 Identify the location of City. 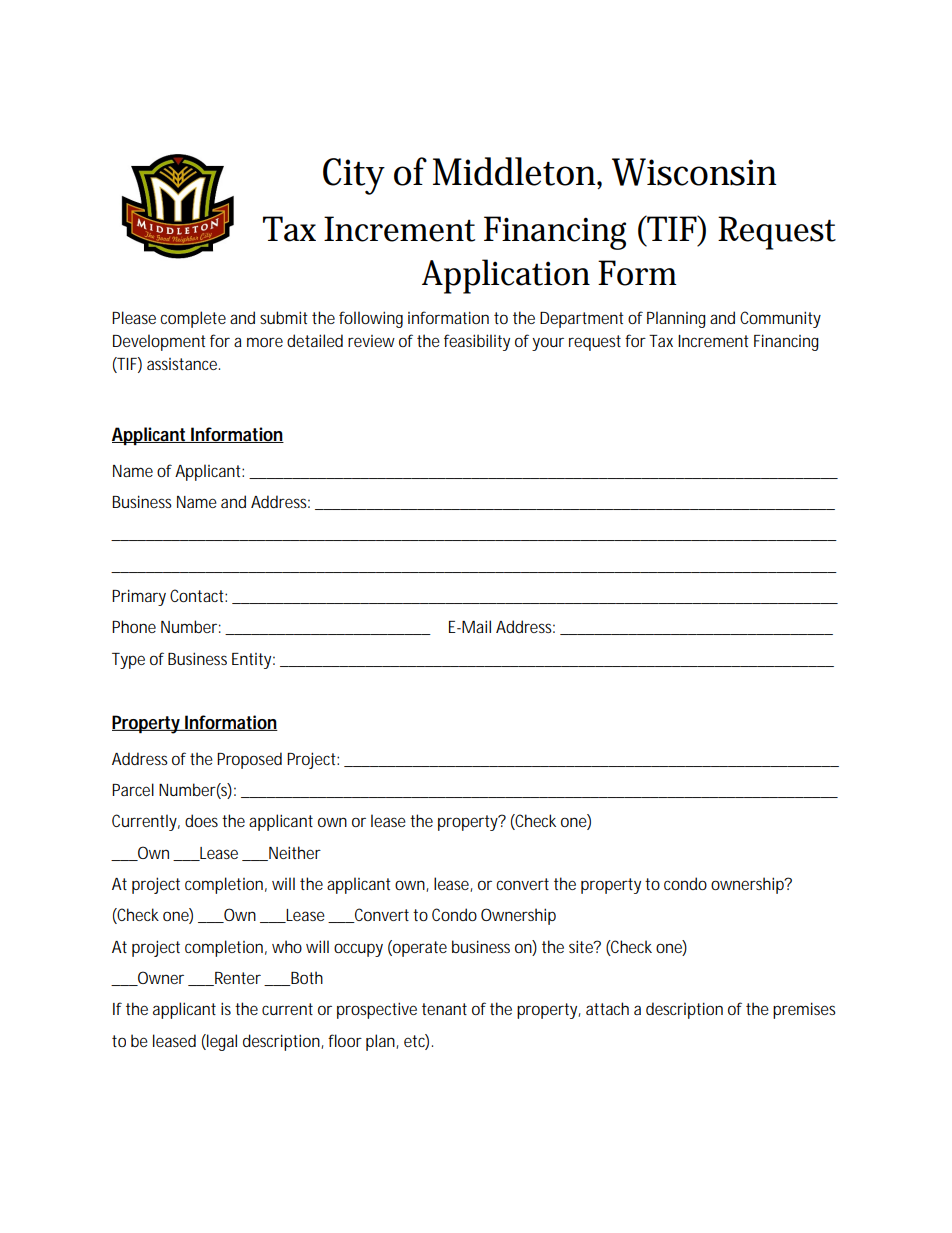
(354, 176).
